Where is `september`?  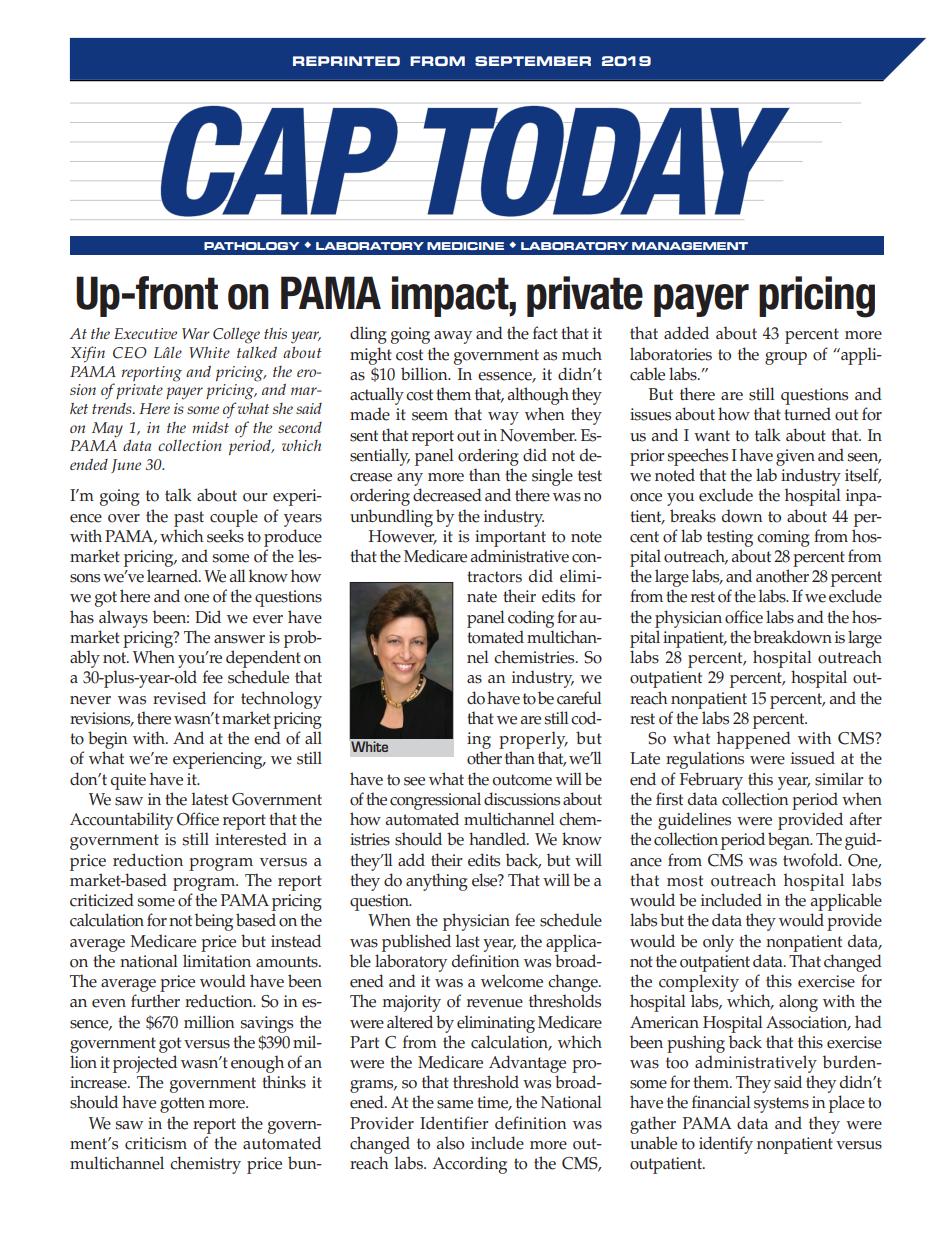
september is located at coordinates (533, 61).
